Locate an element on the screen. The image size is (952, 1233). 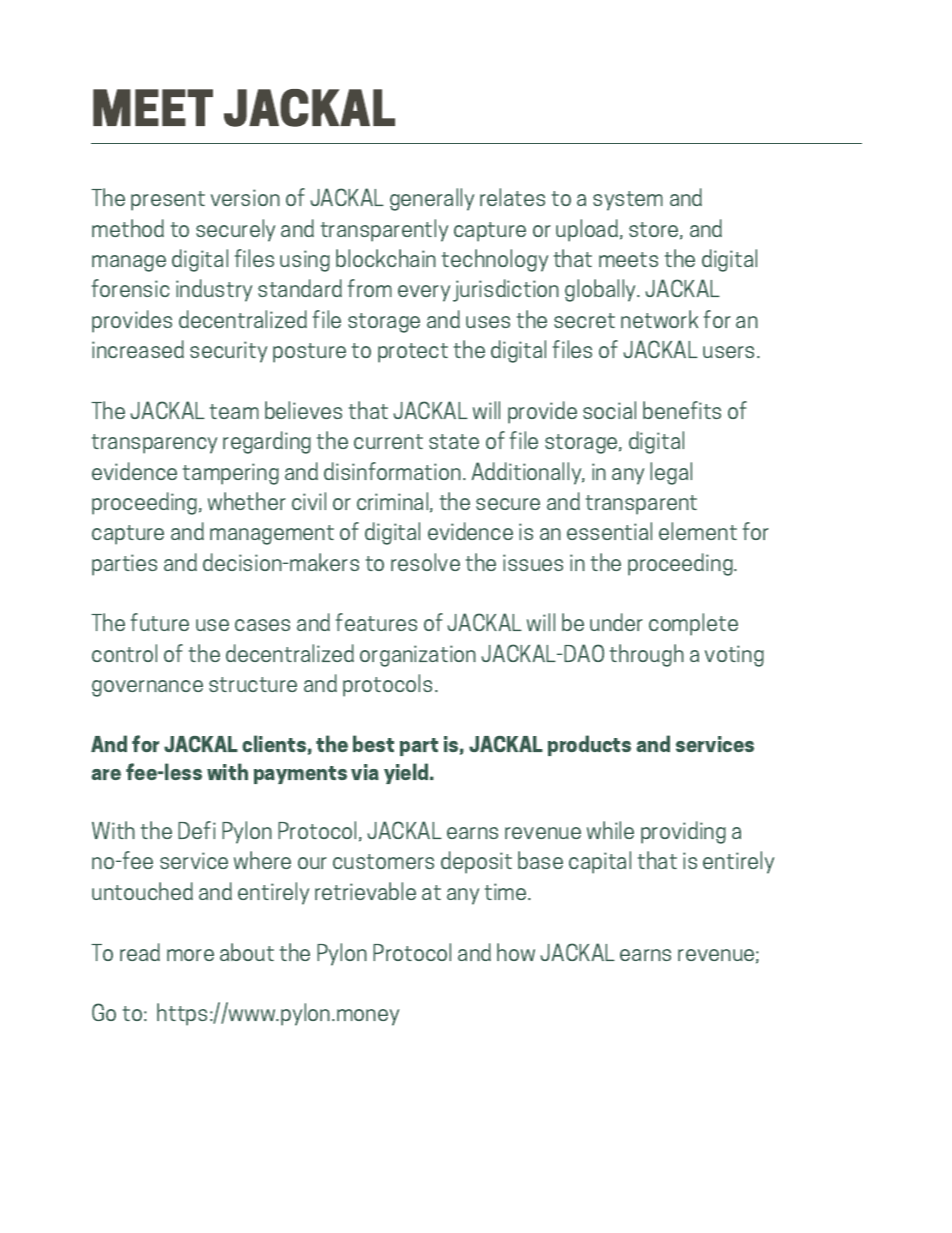
system is located at coordinates (628, 201).
